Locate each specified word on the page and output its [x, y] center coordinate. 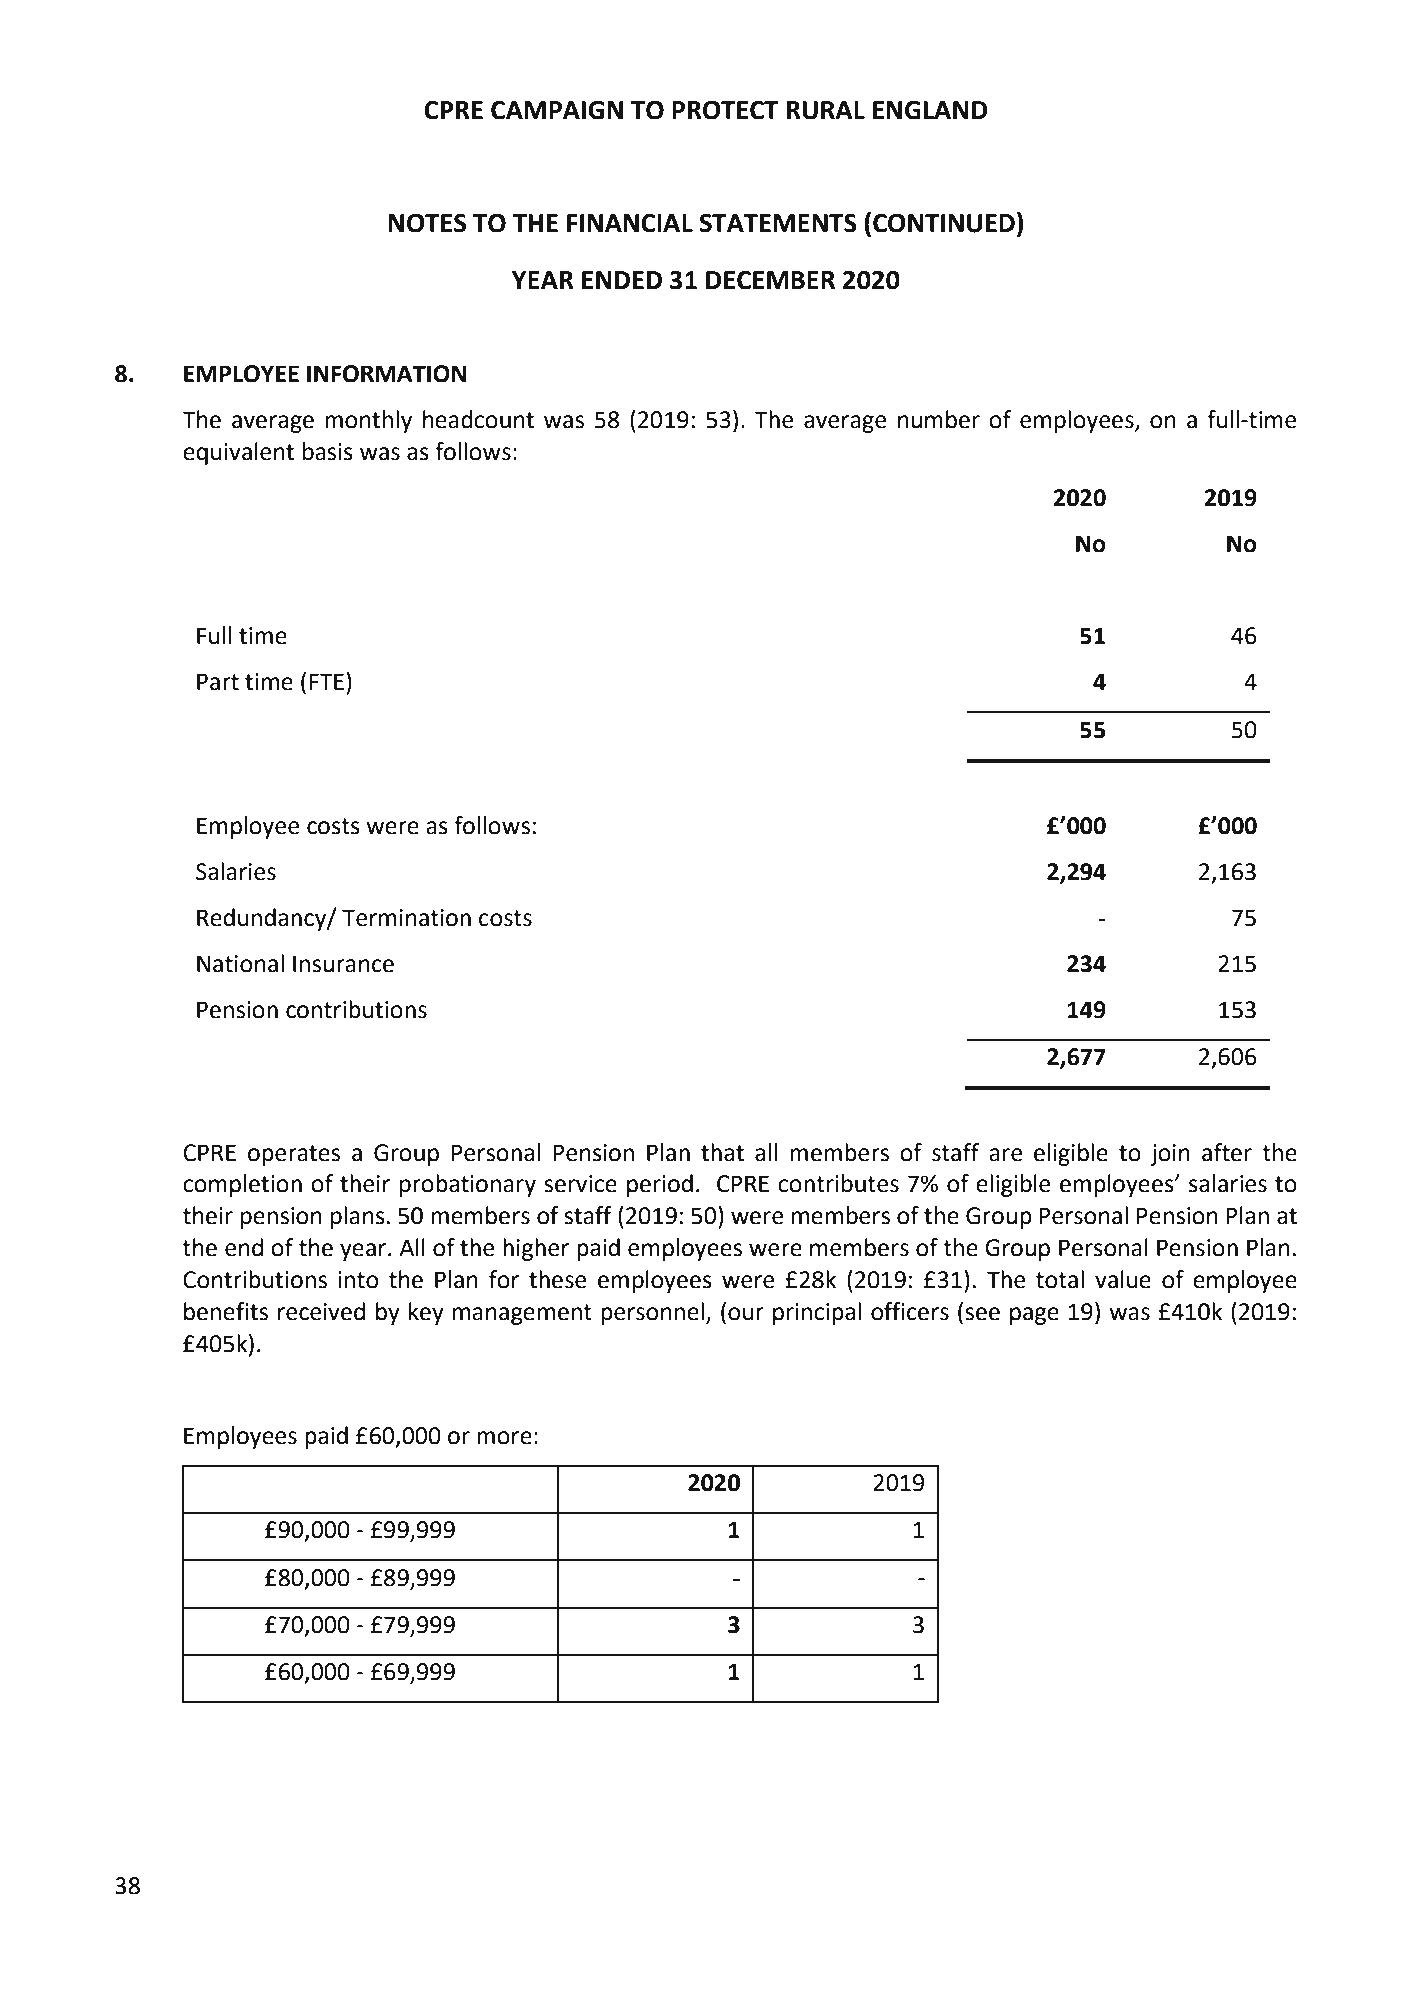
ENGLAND [930, 110]
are [1006, 1155]
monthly [368, 421]
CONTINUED [944, 223]
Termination [406, 918]
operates [294, 1155]
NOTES [427, 223]
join [1170, 1155]
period [660, 1185]
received [321, 1311]
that [722, 1152]
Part [218, 682]
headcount [478, 419]
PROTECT [725, 110]
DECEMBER [770, 280]
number [939, 419]
